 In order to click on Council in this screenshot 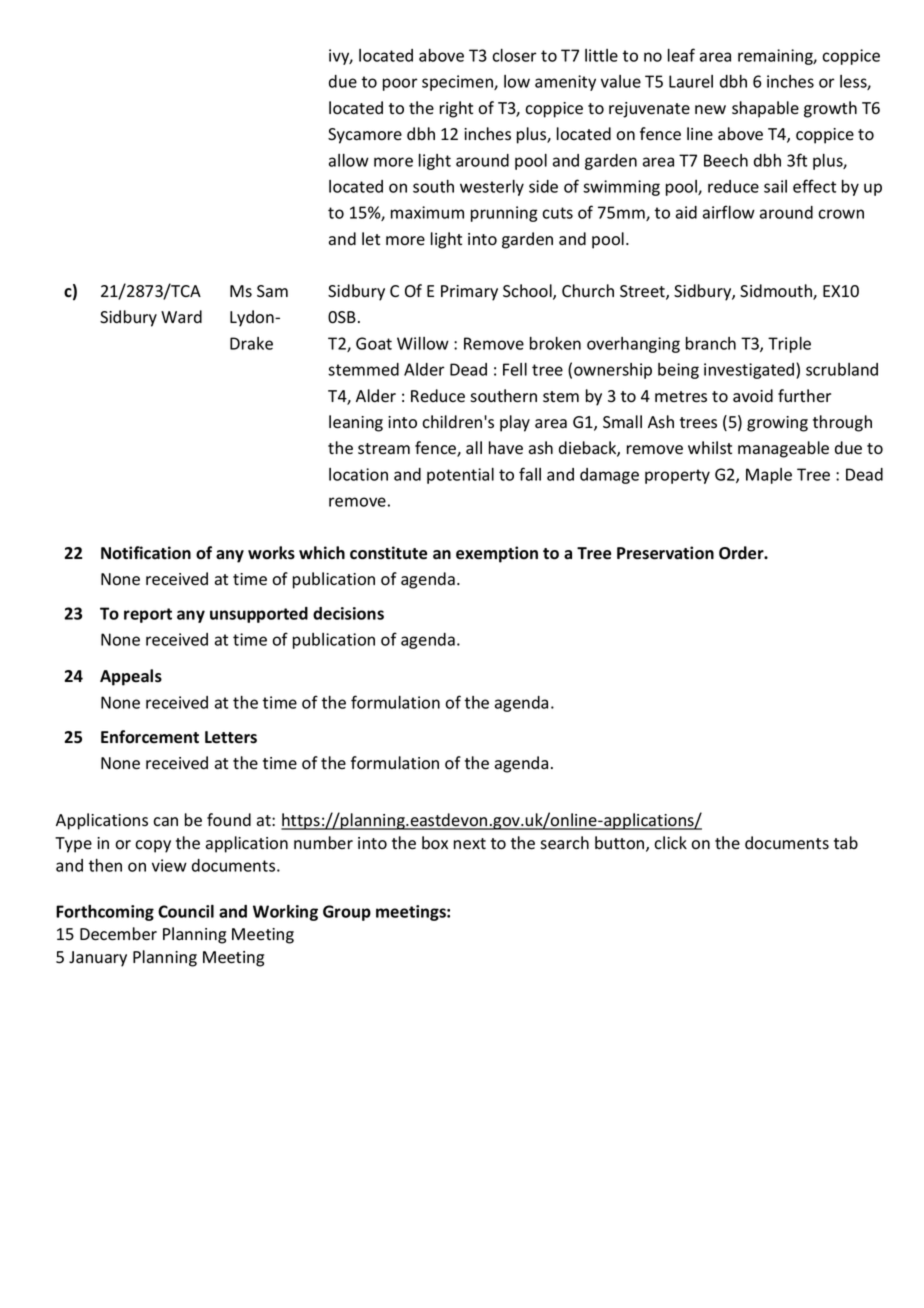, I will do `click(186, 911)`.
